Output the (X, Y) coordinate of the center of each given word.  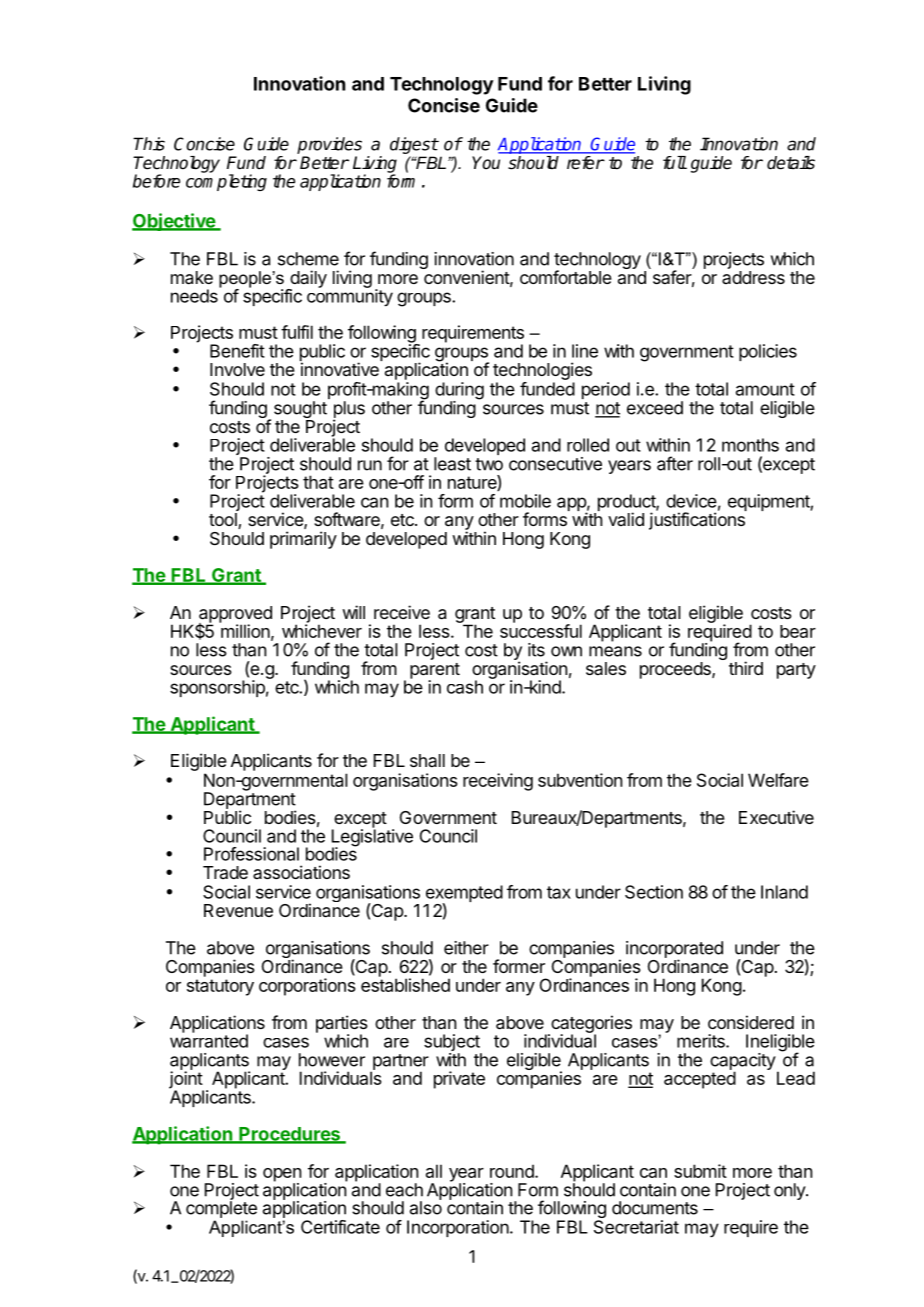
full (675, 162)
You (486, 163)
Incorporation (458, 1228)
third (746, 668)
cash (465, 687)
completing (226, 182)
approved (235, 615)
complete (221, 1208)
